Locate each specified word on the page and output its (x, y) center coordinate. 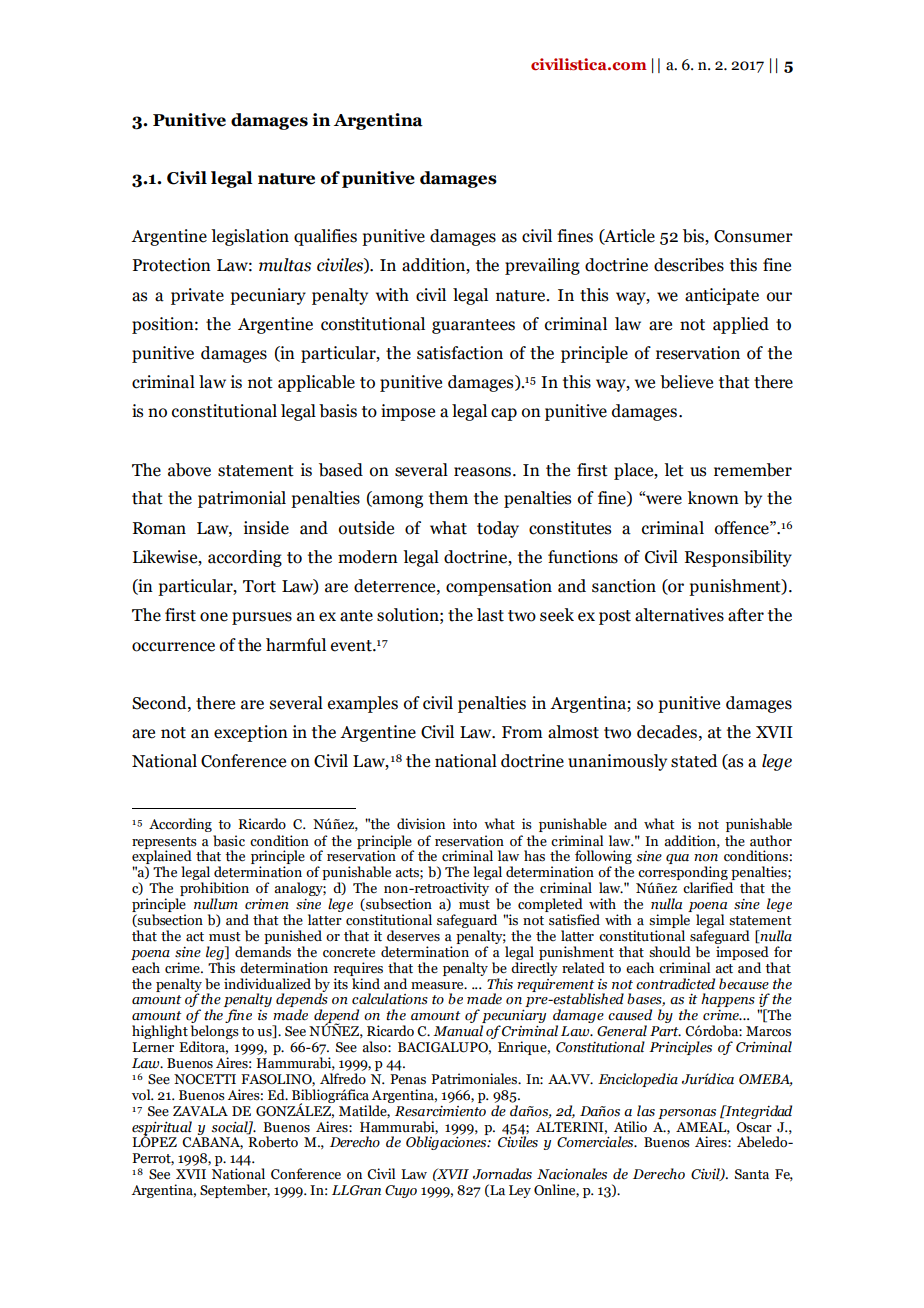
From (522, 732)
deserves (413, 936)
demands (263, 952)
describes (689, 265)
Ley (520, 1191)
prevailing (542, 266)
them (448, 498)
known (713, 498)
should (670, 952)
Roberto (272, 1141)
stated (694, 761)
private (197, 296)
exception (251, 733)
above (189, 470)
